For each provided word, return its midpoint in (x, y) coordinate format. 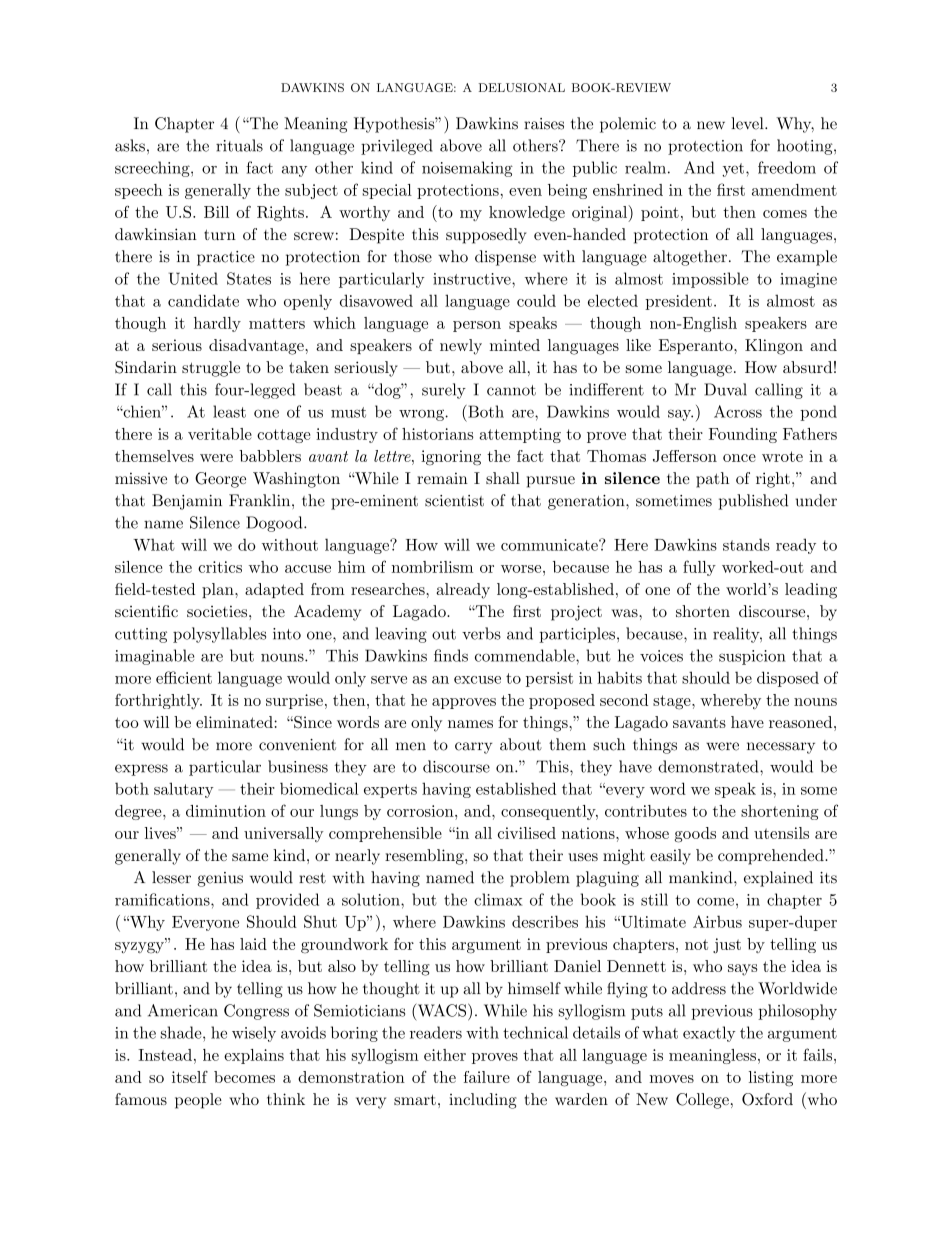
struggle (211, 369)
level (748, 123)
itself (190, 1077)
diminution (226, 811)
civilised (527, 833)
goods (695, 835)
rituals (239, 145)
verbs (481, 633)
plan (219, 590)
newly (461, 347)
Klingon (774, 347)
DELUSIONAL (522, 87)
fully (699, 568)
